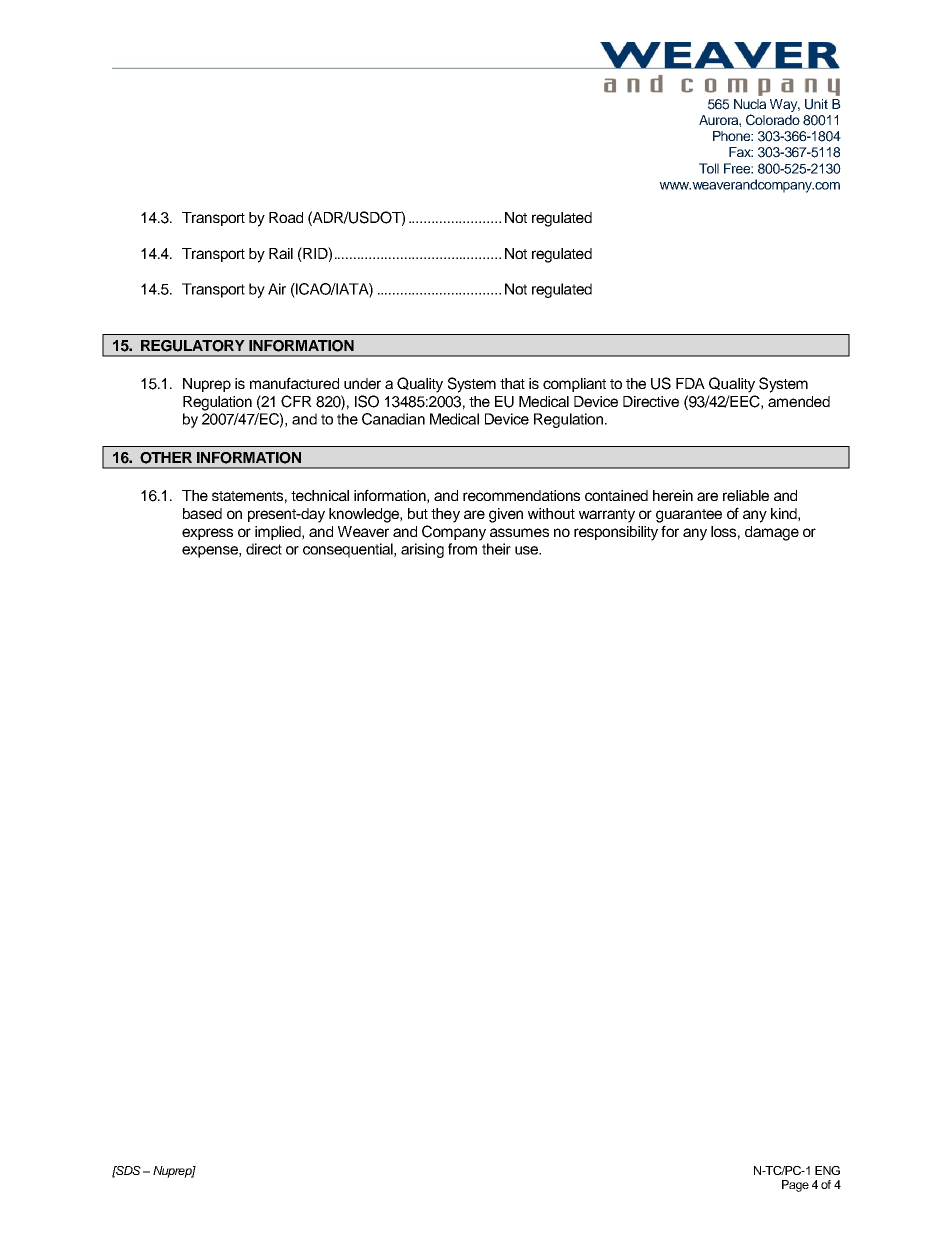 This document has width=952, height=1233. I want to click on express, so click(207, 534).
